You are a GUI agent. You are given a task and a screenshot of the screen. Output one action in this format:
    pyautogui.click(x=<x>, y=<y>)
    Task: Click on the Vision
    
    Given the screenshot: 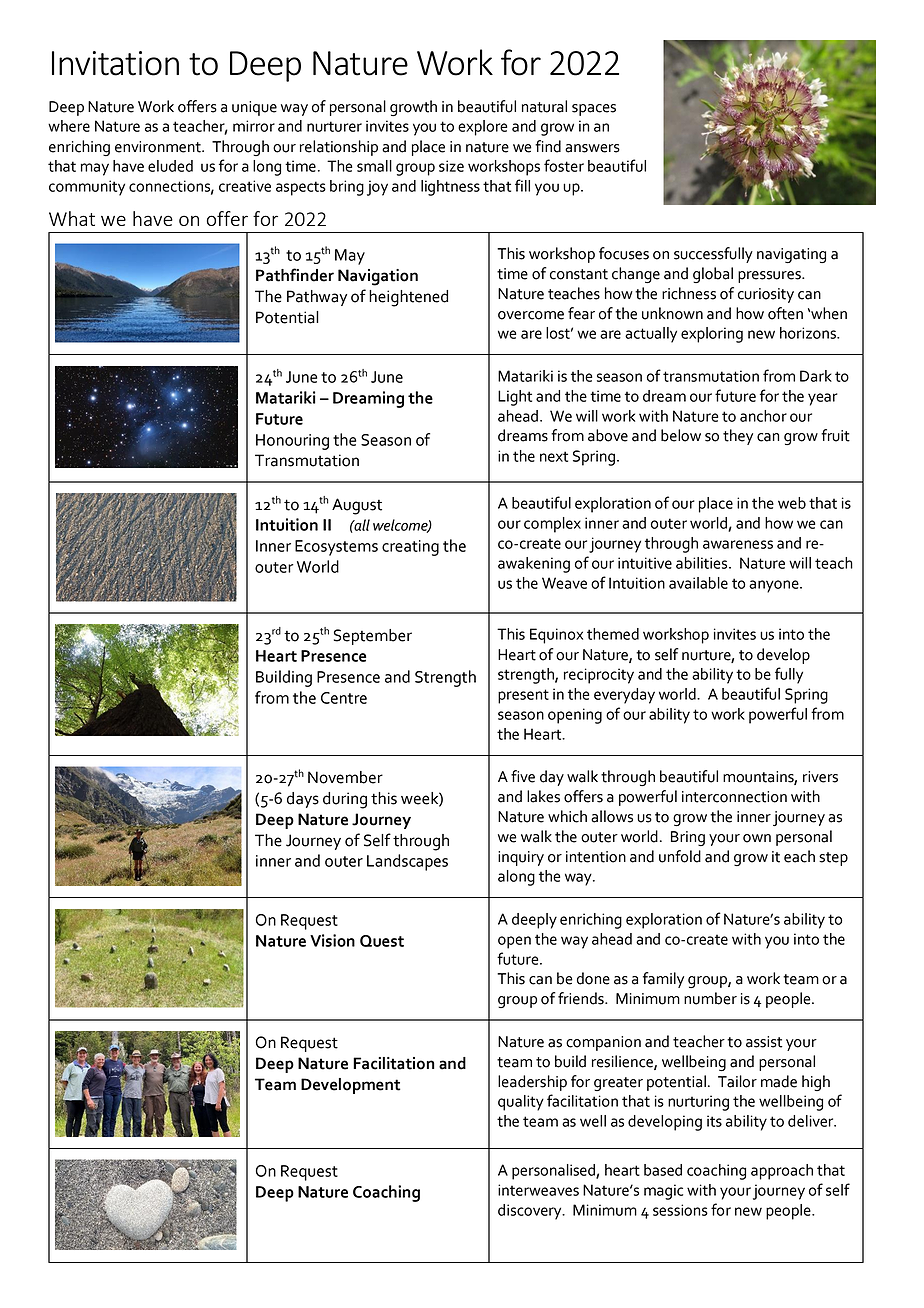 What is the action you would take?
    pyautogui.click(x=332, y=940)
